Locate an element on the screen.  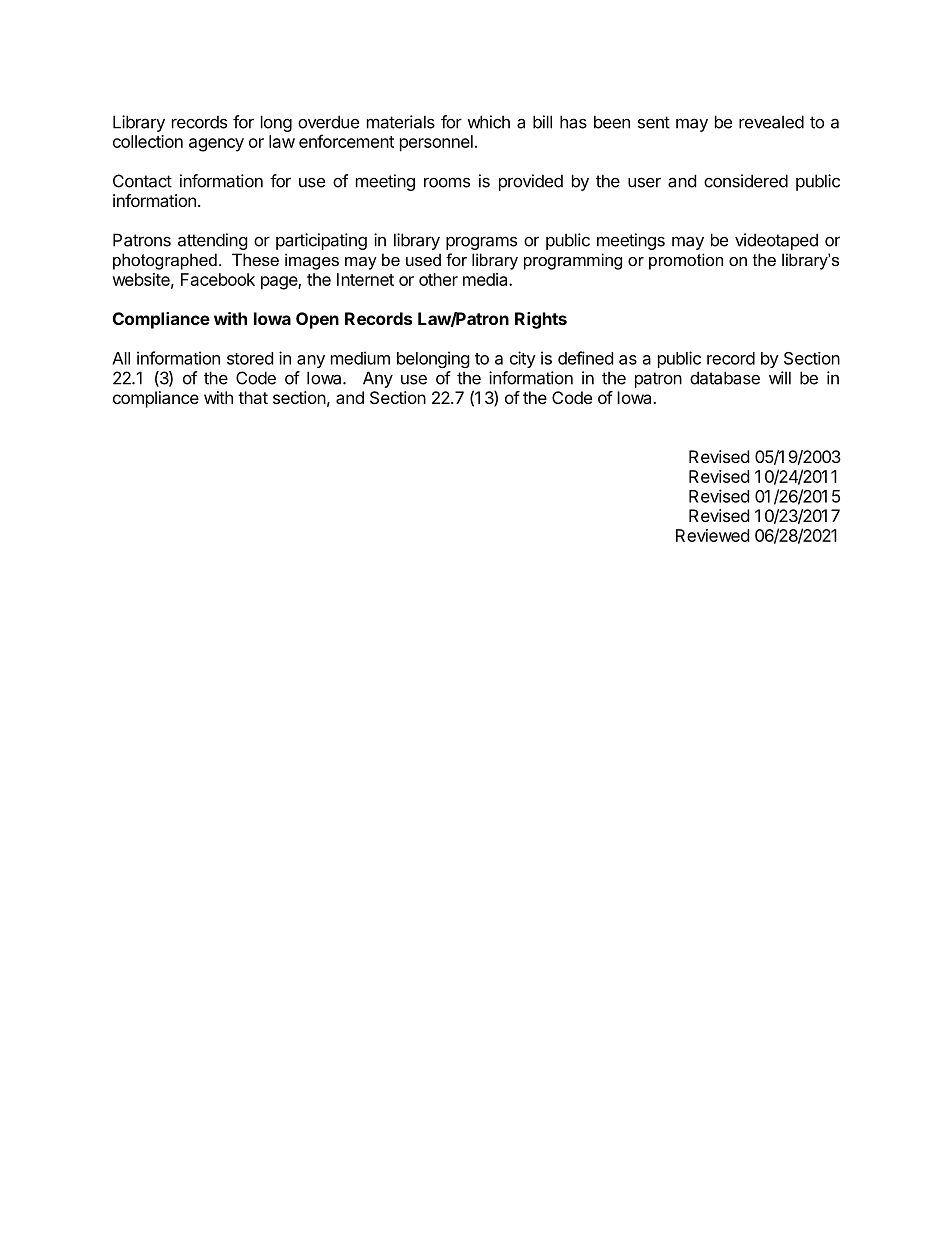
other is located at coordinates (438, 279).
